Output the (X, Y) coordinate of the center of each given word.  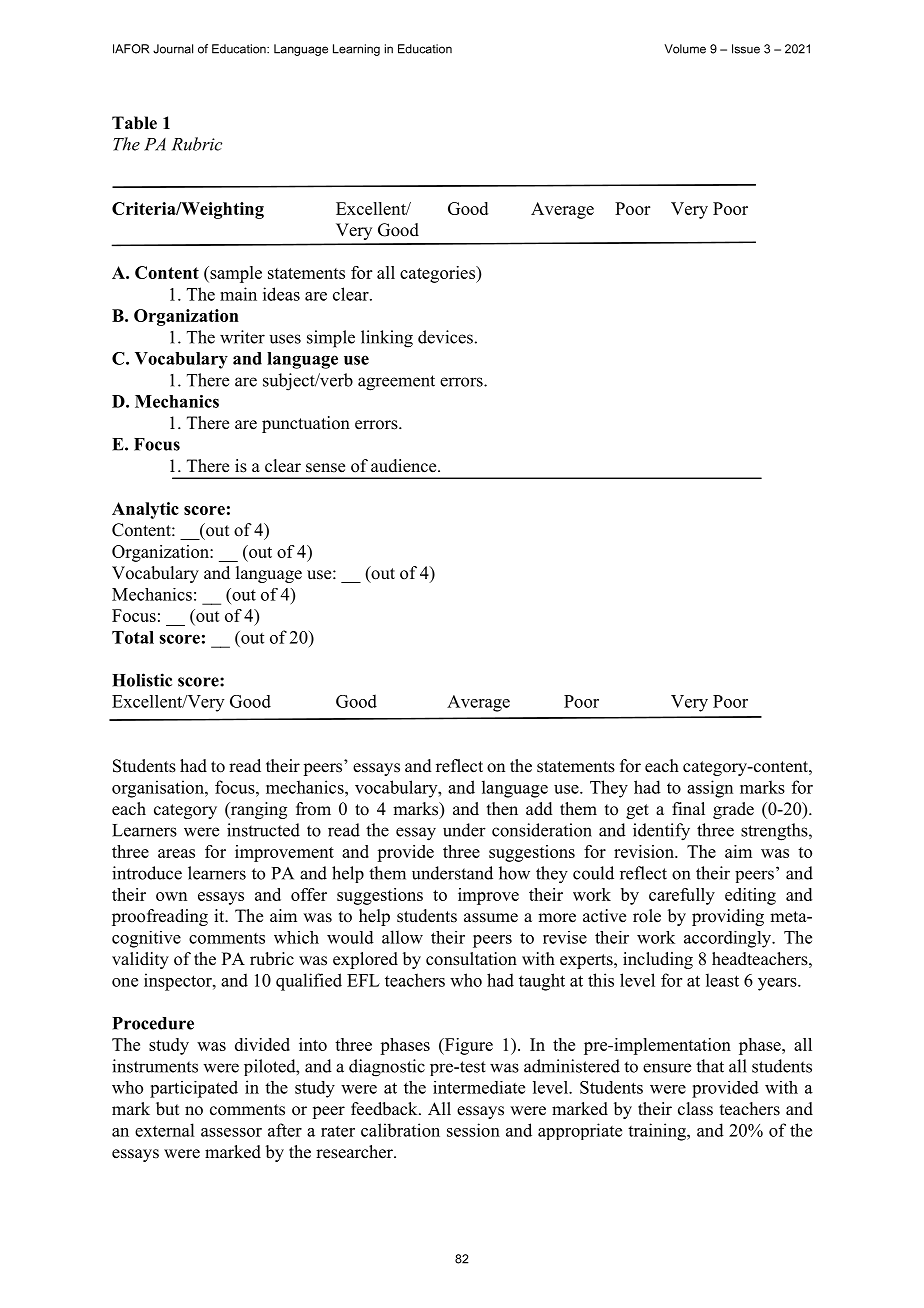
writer (242, 337)
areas (176, 853)
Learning (356, 50)
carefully (682, 896)
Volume (685, 49)
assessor (231, 1132)
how (514, 873)
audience (405, 466)
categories (438, 274)
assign (710, 789)
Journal (173, 49)
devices (445, 337)
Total (133, 637)
